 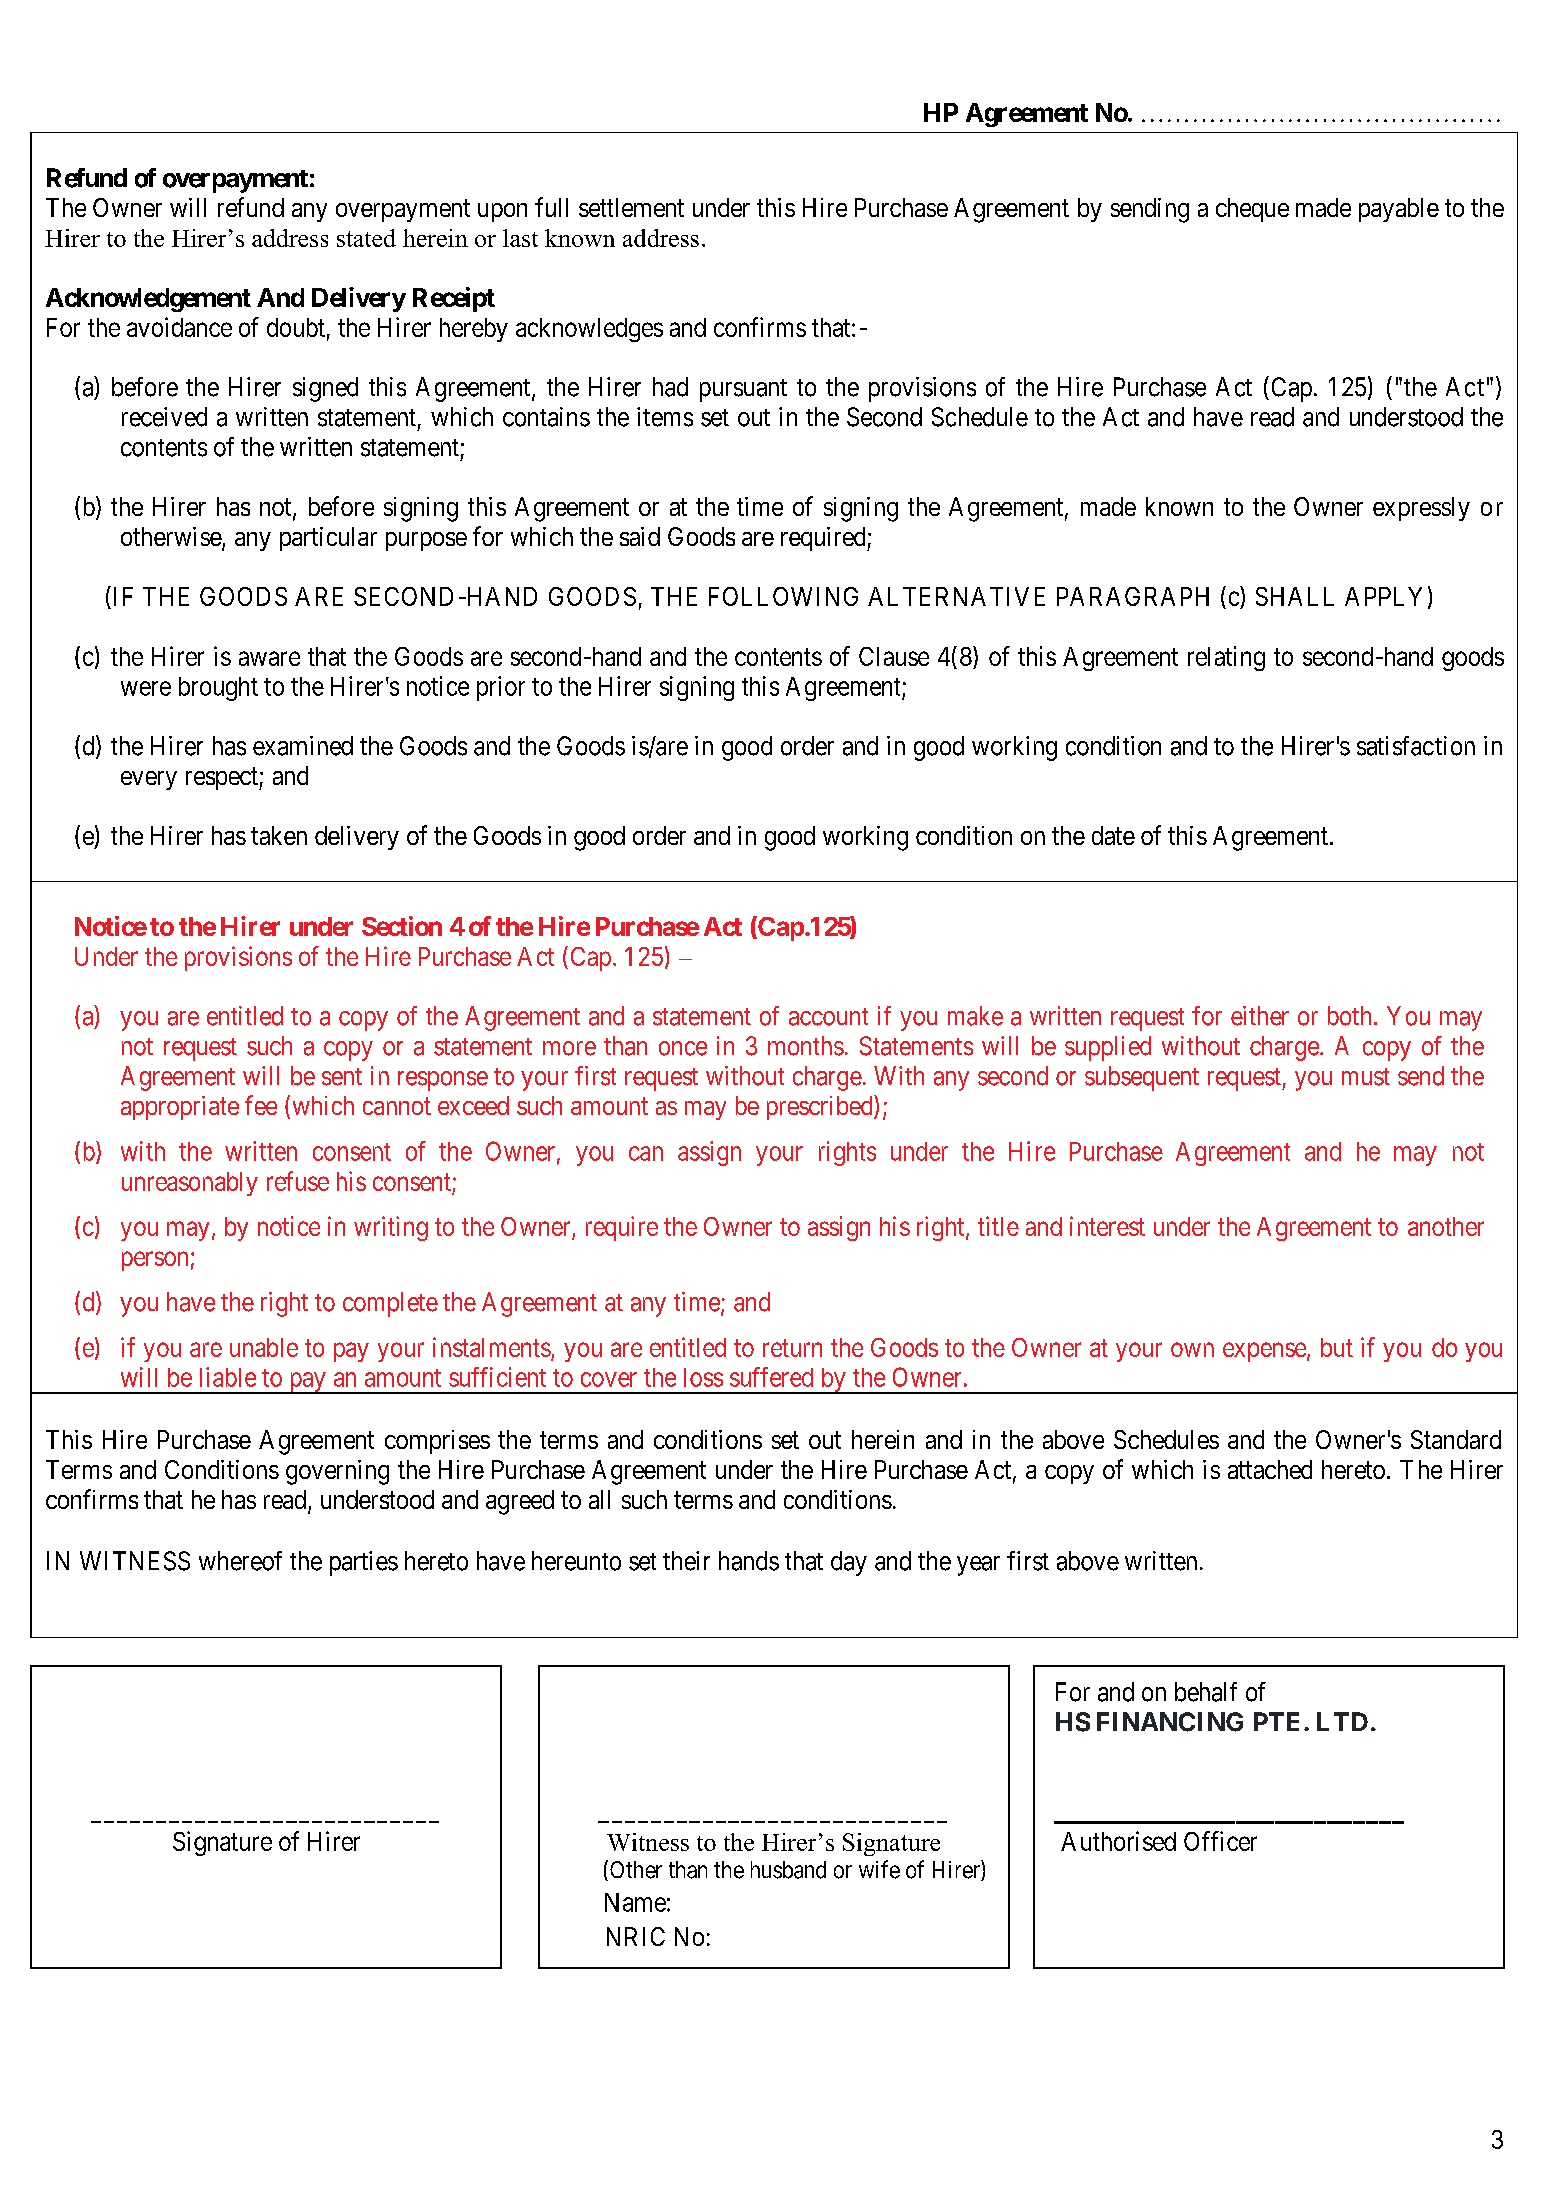 What do you see at coordinates (366, 238) in the image?
I see `stated` at bounding box center [366, 238].
